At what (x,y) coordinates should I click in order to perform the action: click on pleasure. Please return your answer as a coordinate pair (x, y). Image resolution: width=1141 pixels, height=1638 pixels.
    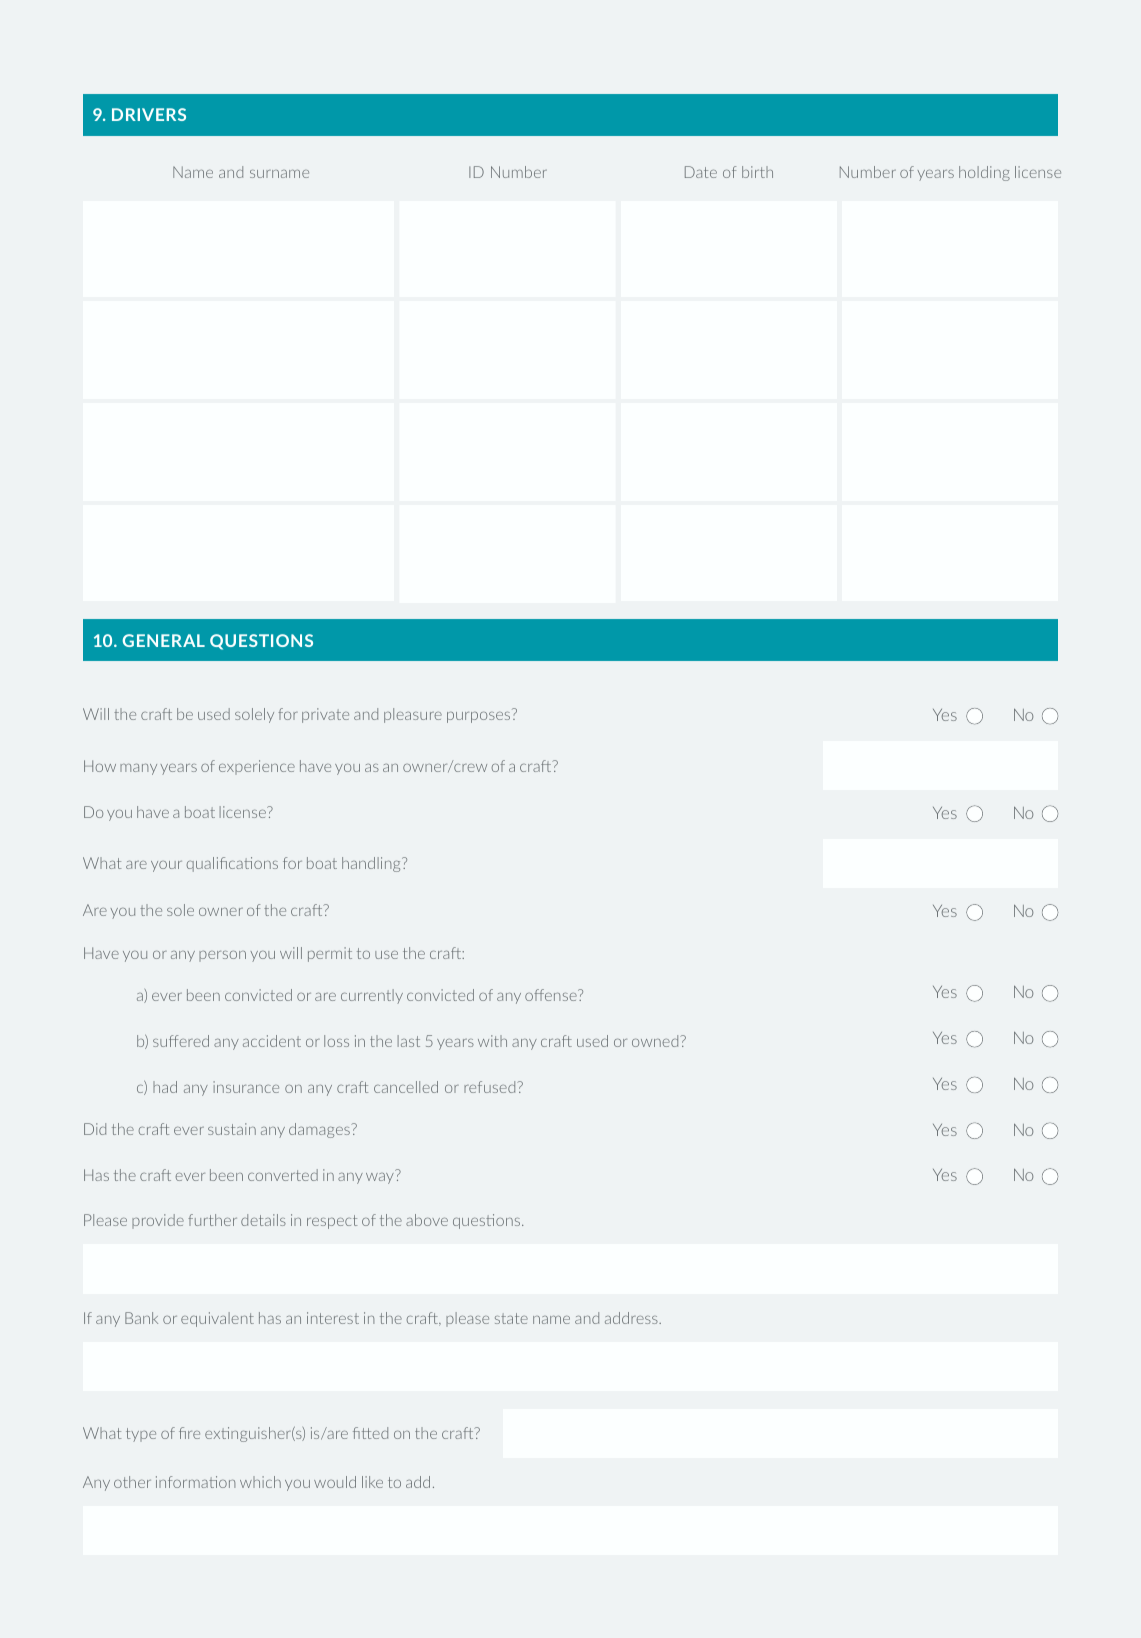
    Looking at the image, I should click on (413, 715).
